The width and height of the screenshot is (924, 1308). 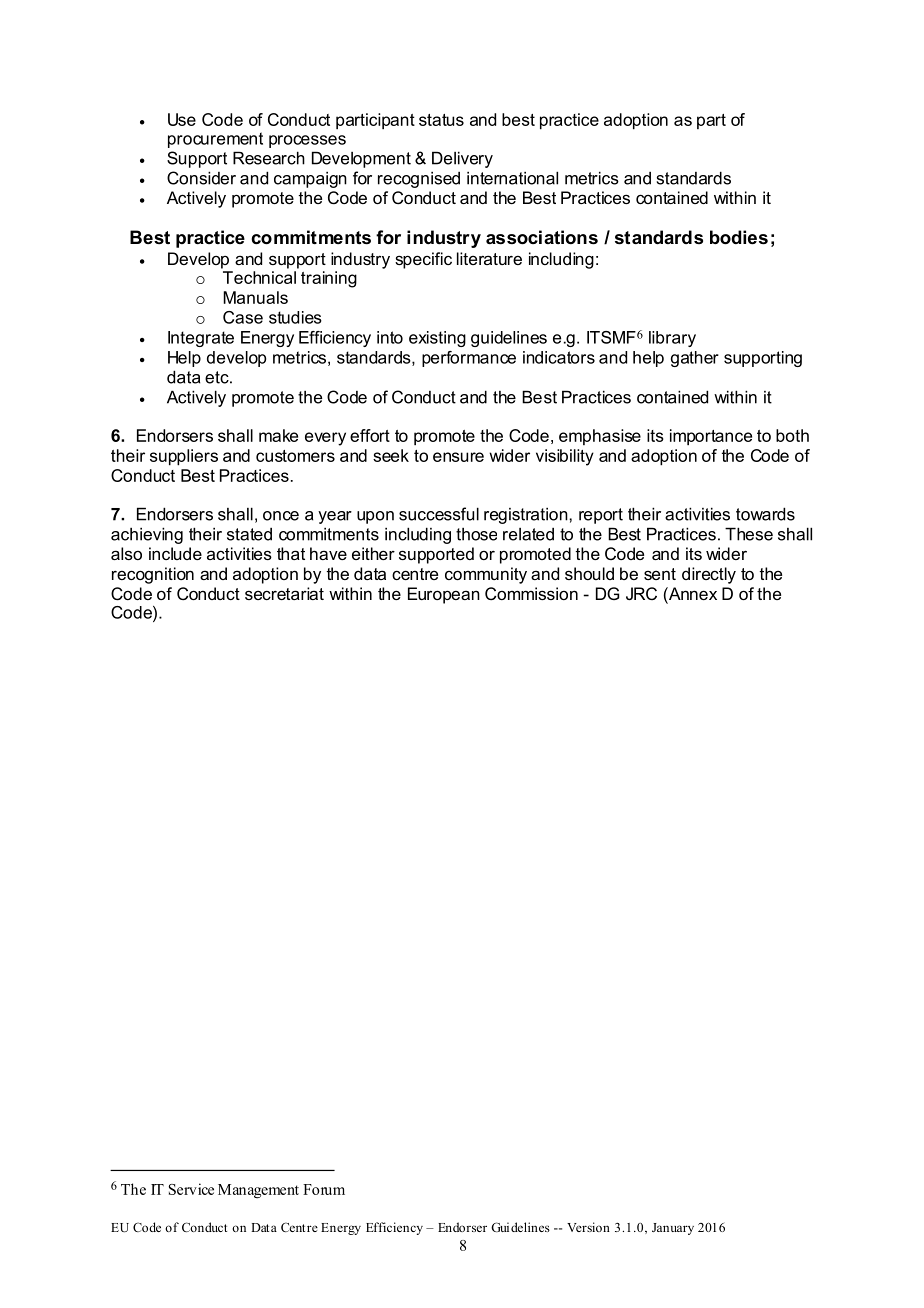 I want to click on JRC, so click(x=641, y=593).
